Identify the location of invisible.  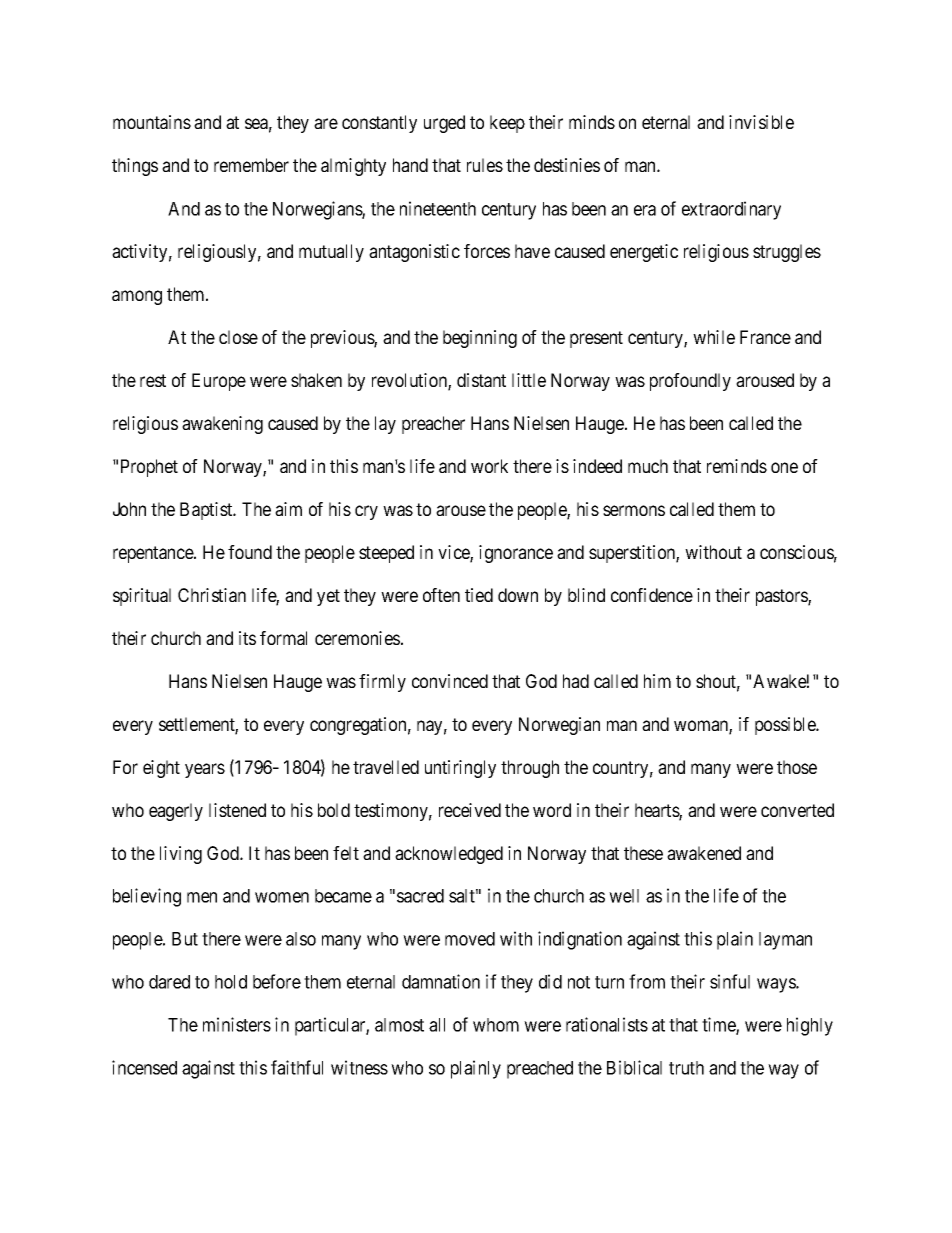
(761, 122).
